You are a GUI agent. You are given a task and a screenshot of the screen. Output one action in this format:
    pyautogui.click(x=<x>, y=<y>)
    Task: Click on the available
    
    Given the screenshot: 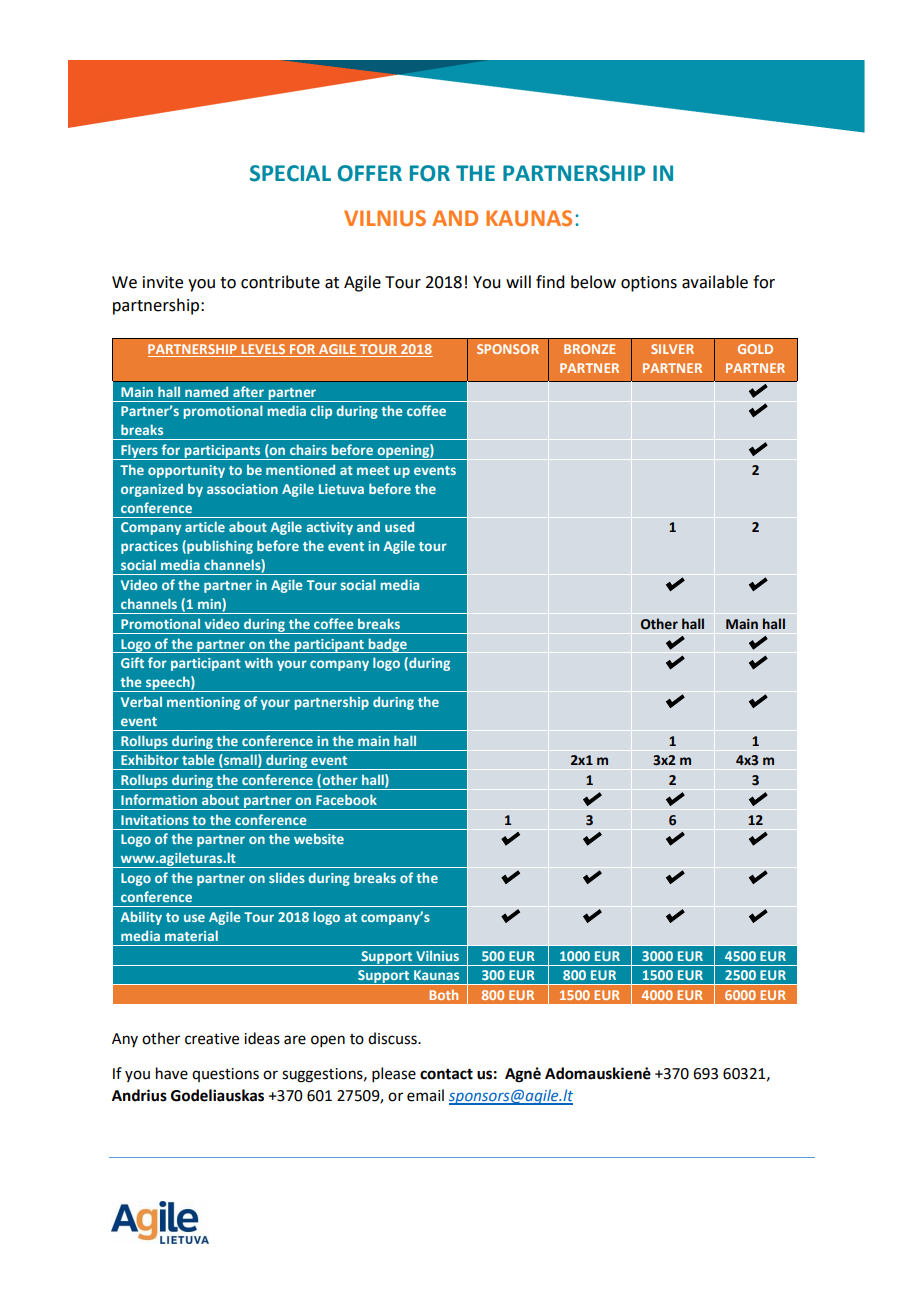 What is the action you would take?
    pyautogui.click(x=715, y=282)
